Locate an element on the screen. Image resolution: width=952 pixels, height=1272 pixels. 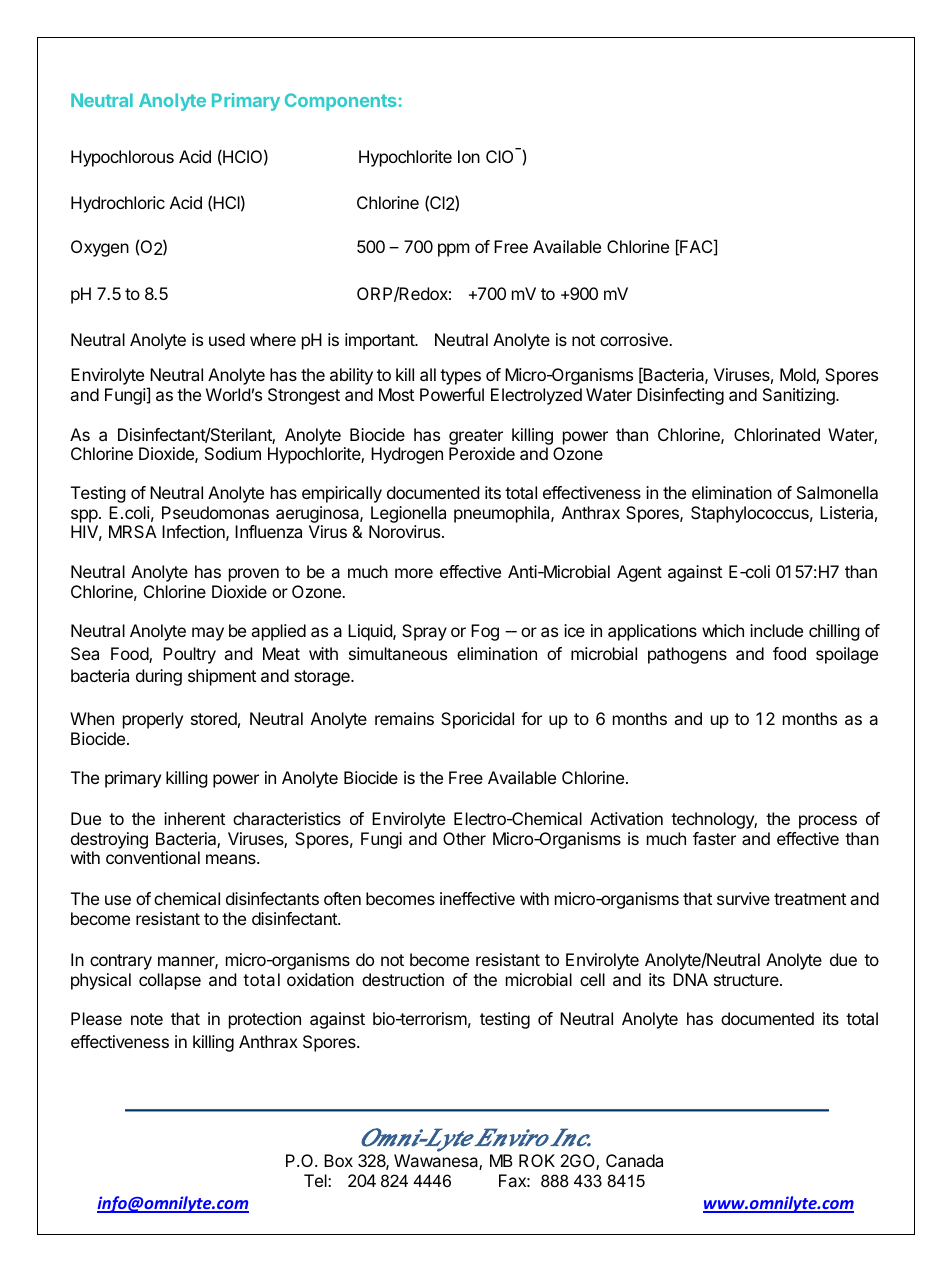
inherent is located at coordinates (194, 818).
